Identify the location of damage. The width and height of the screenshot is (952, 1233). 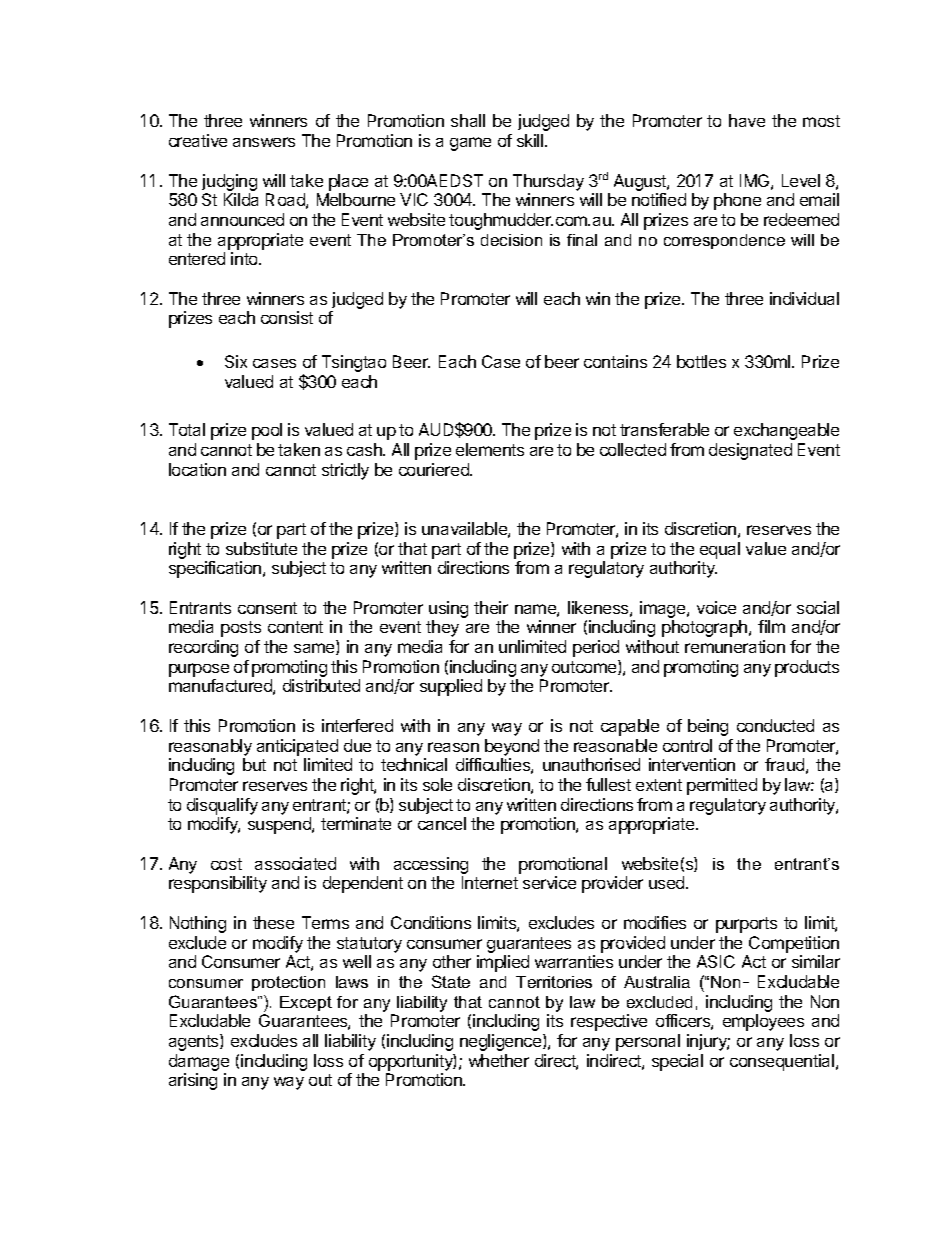
(199, 1062).
